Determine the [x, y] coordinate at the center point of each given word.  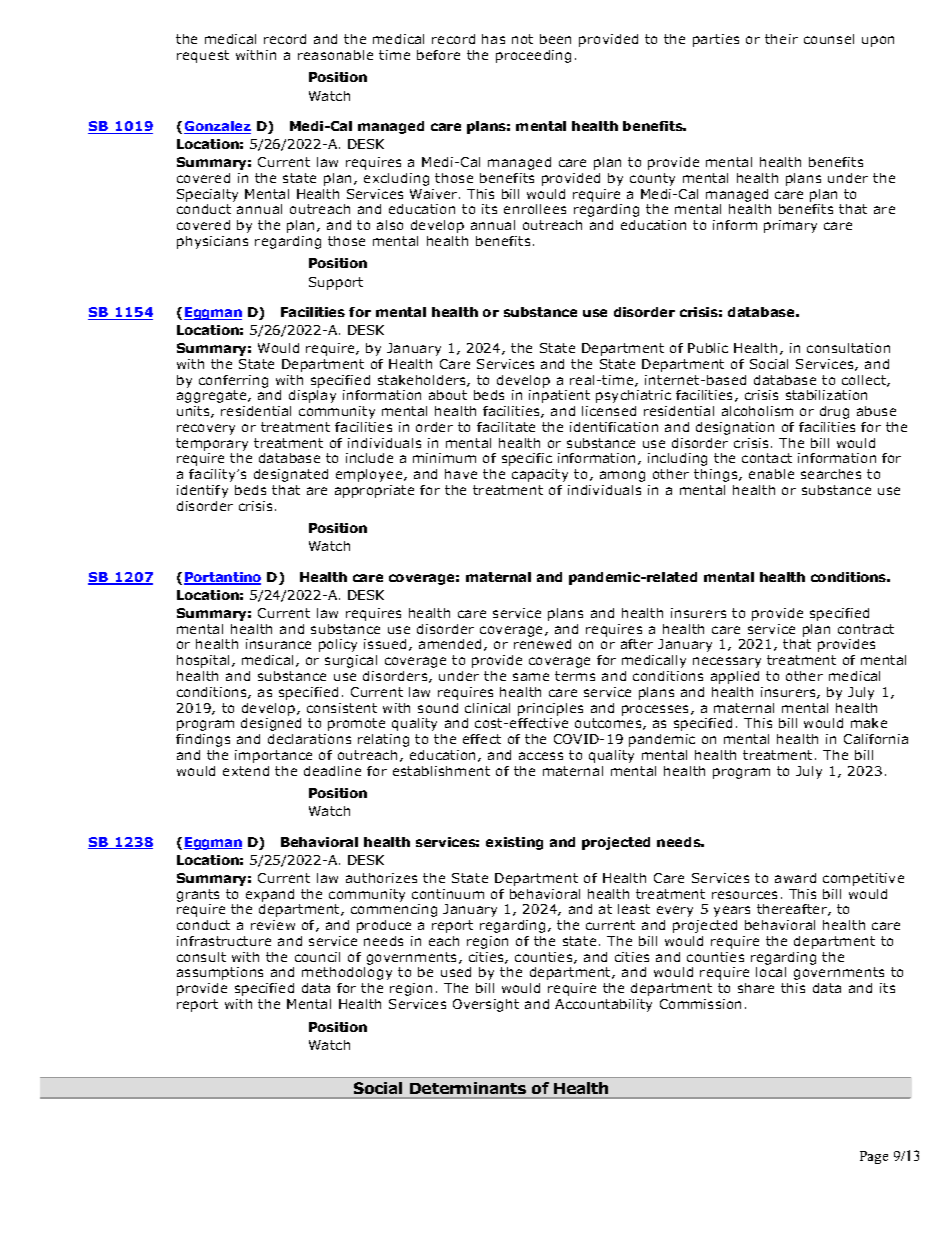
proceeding [533, 56]
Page [874, 1157]
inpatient [559, 396]
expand [270, 895]
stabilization [826, 395]
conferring [233, 381]
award [795, 878]
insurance [278, 644]
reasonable [335, 55]
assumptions [220, 973]
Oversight [486, 1005]
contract [866, 629]
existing [514, 843]
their [781, 39]
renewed [542, 644]
